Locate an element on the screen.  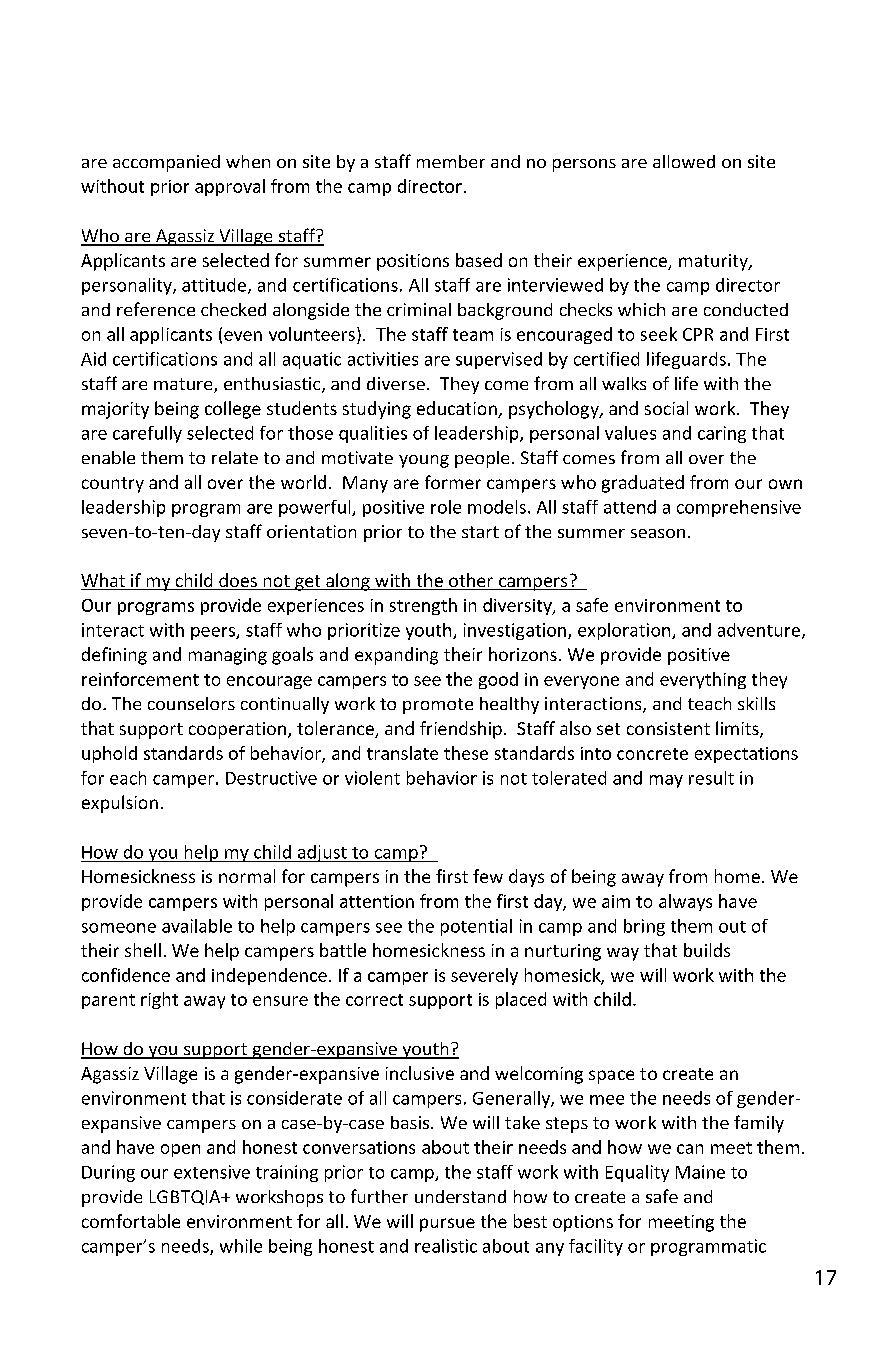
allowed is located at coordinates (684, 161).
